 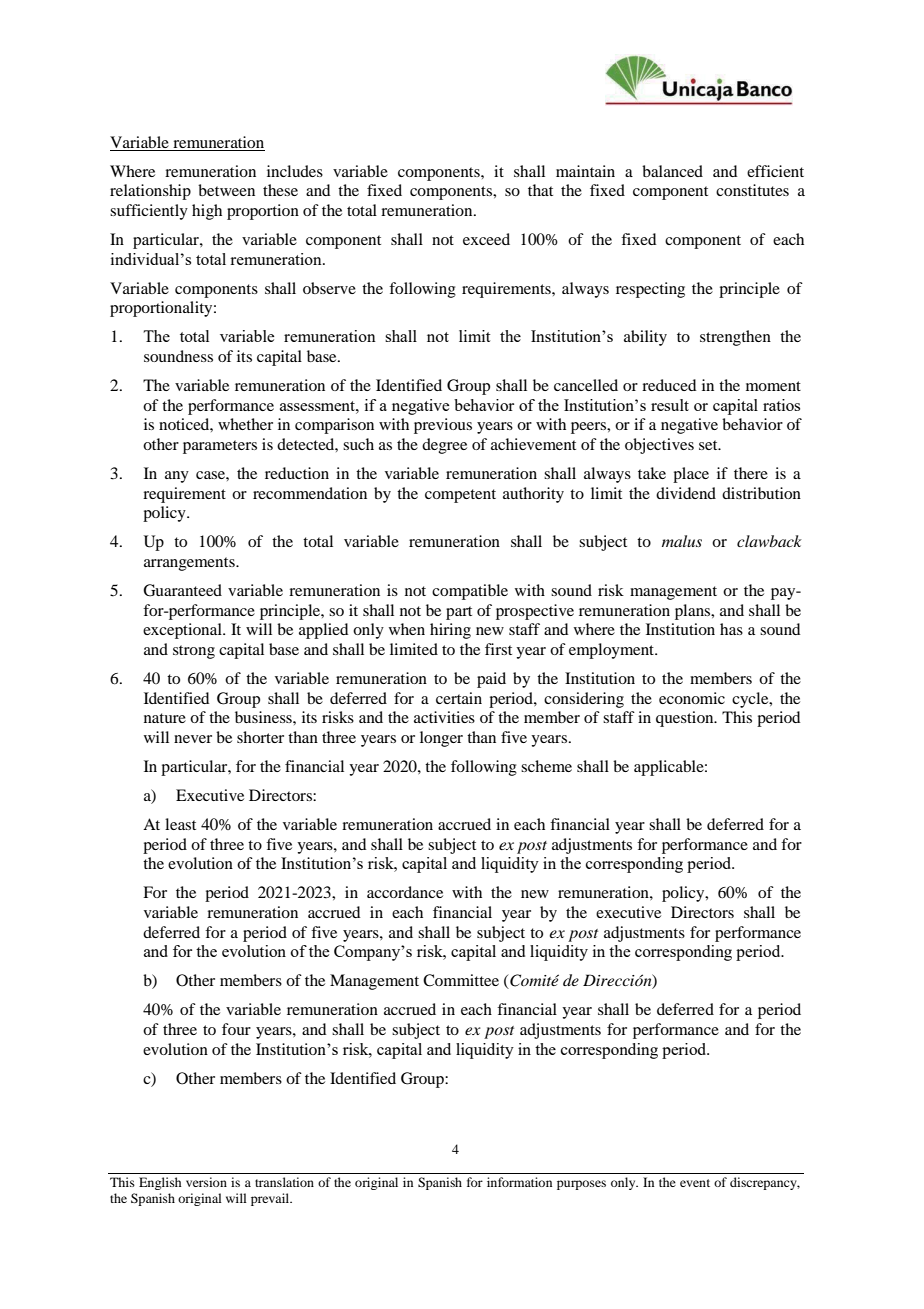 What do you see at coordinates (686, 719) in the screenshot?
I see `question` at bounding box center [686, 719].
